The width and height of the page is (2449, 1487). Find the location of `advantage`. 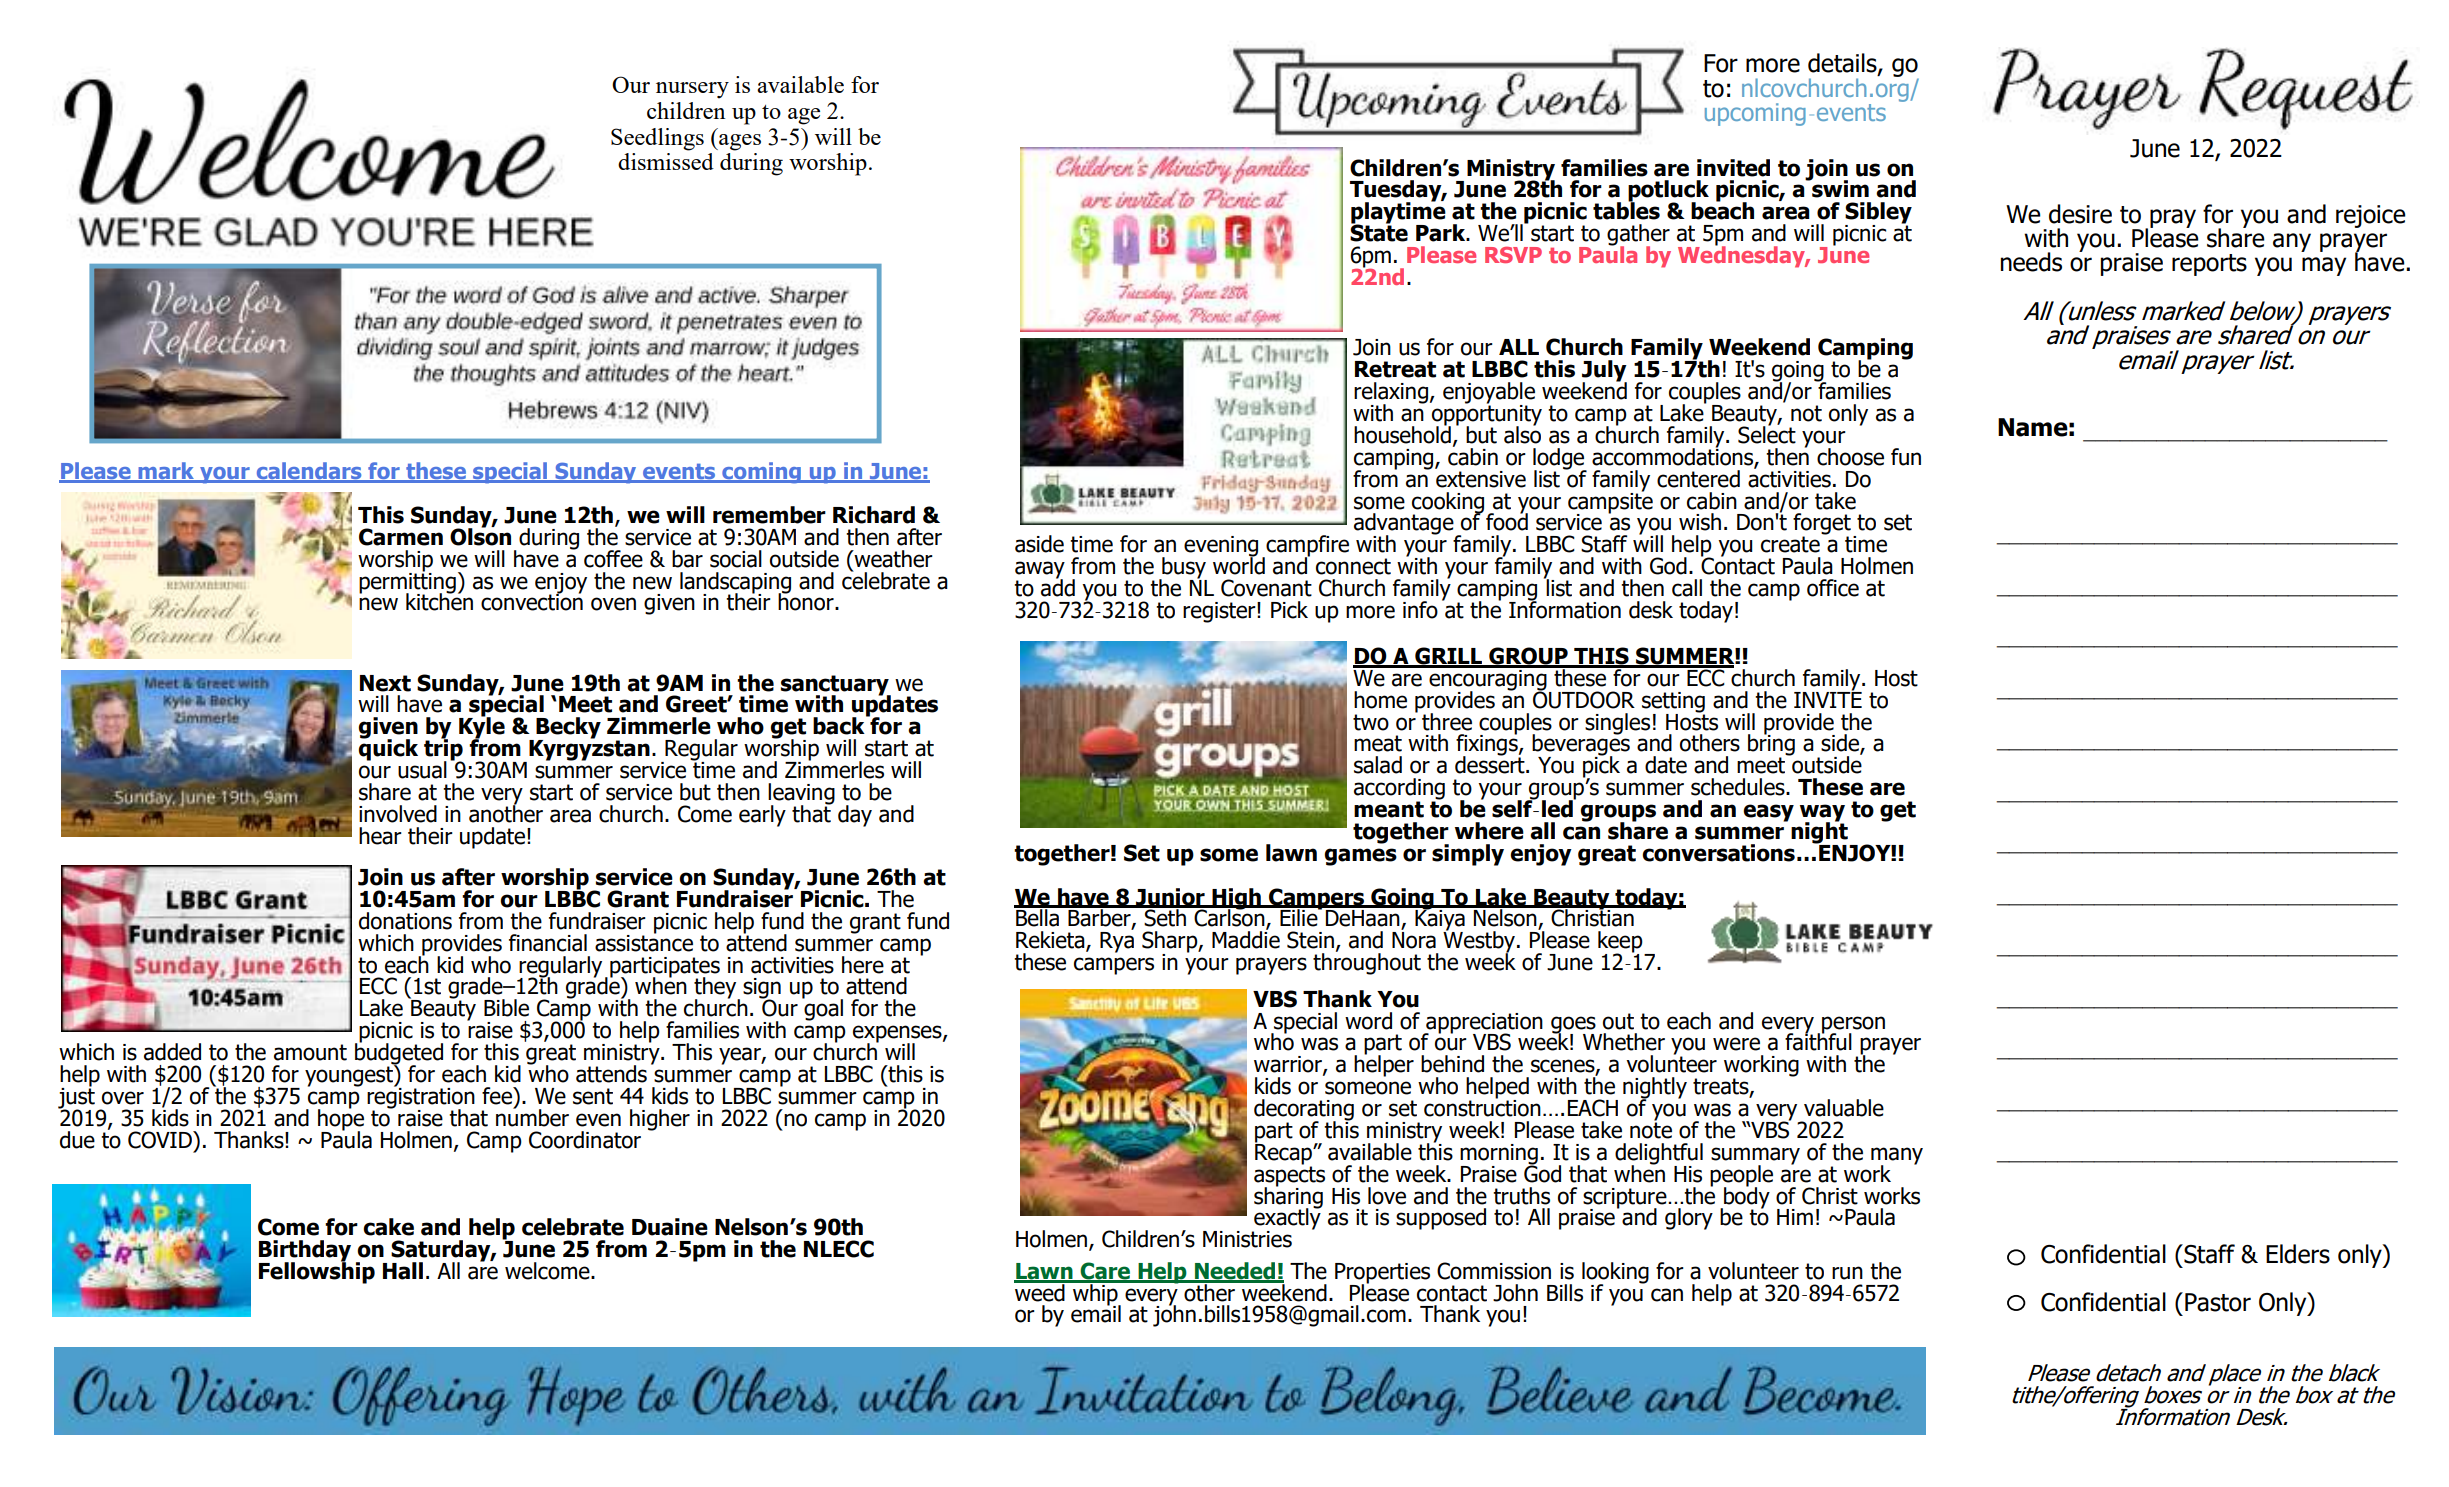

advantage is located at coordinates (1404, 525).
